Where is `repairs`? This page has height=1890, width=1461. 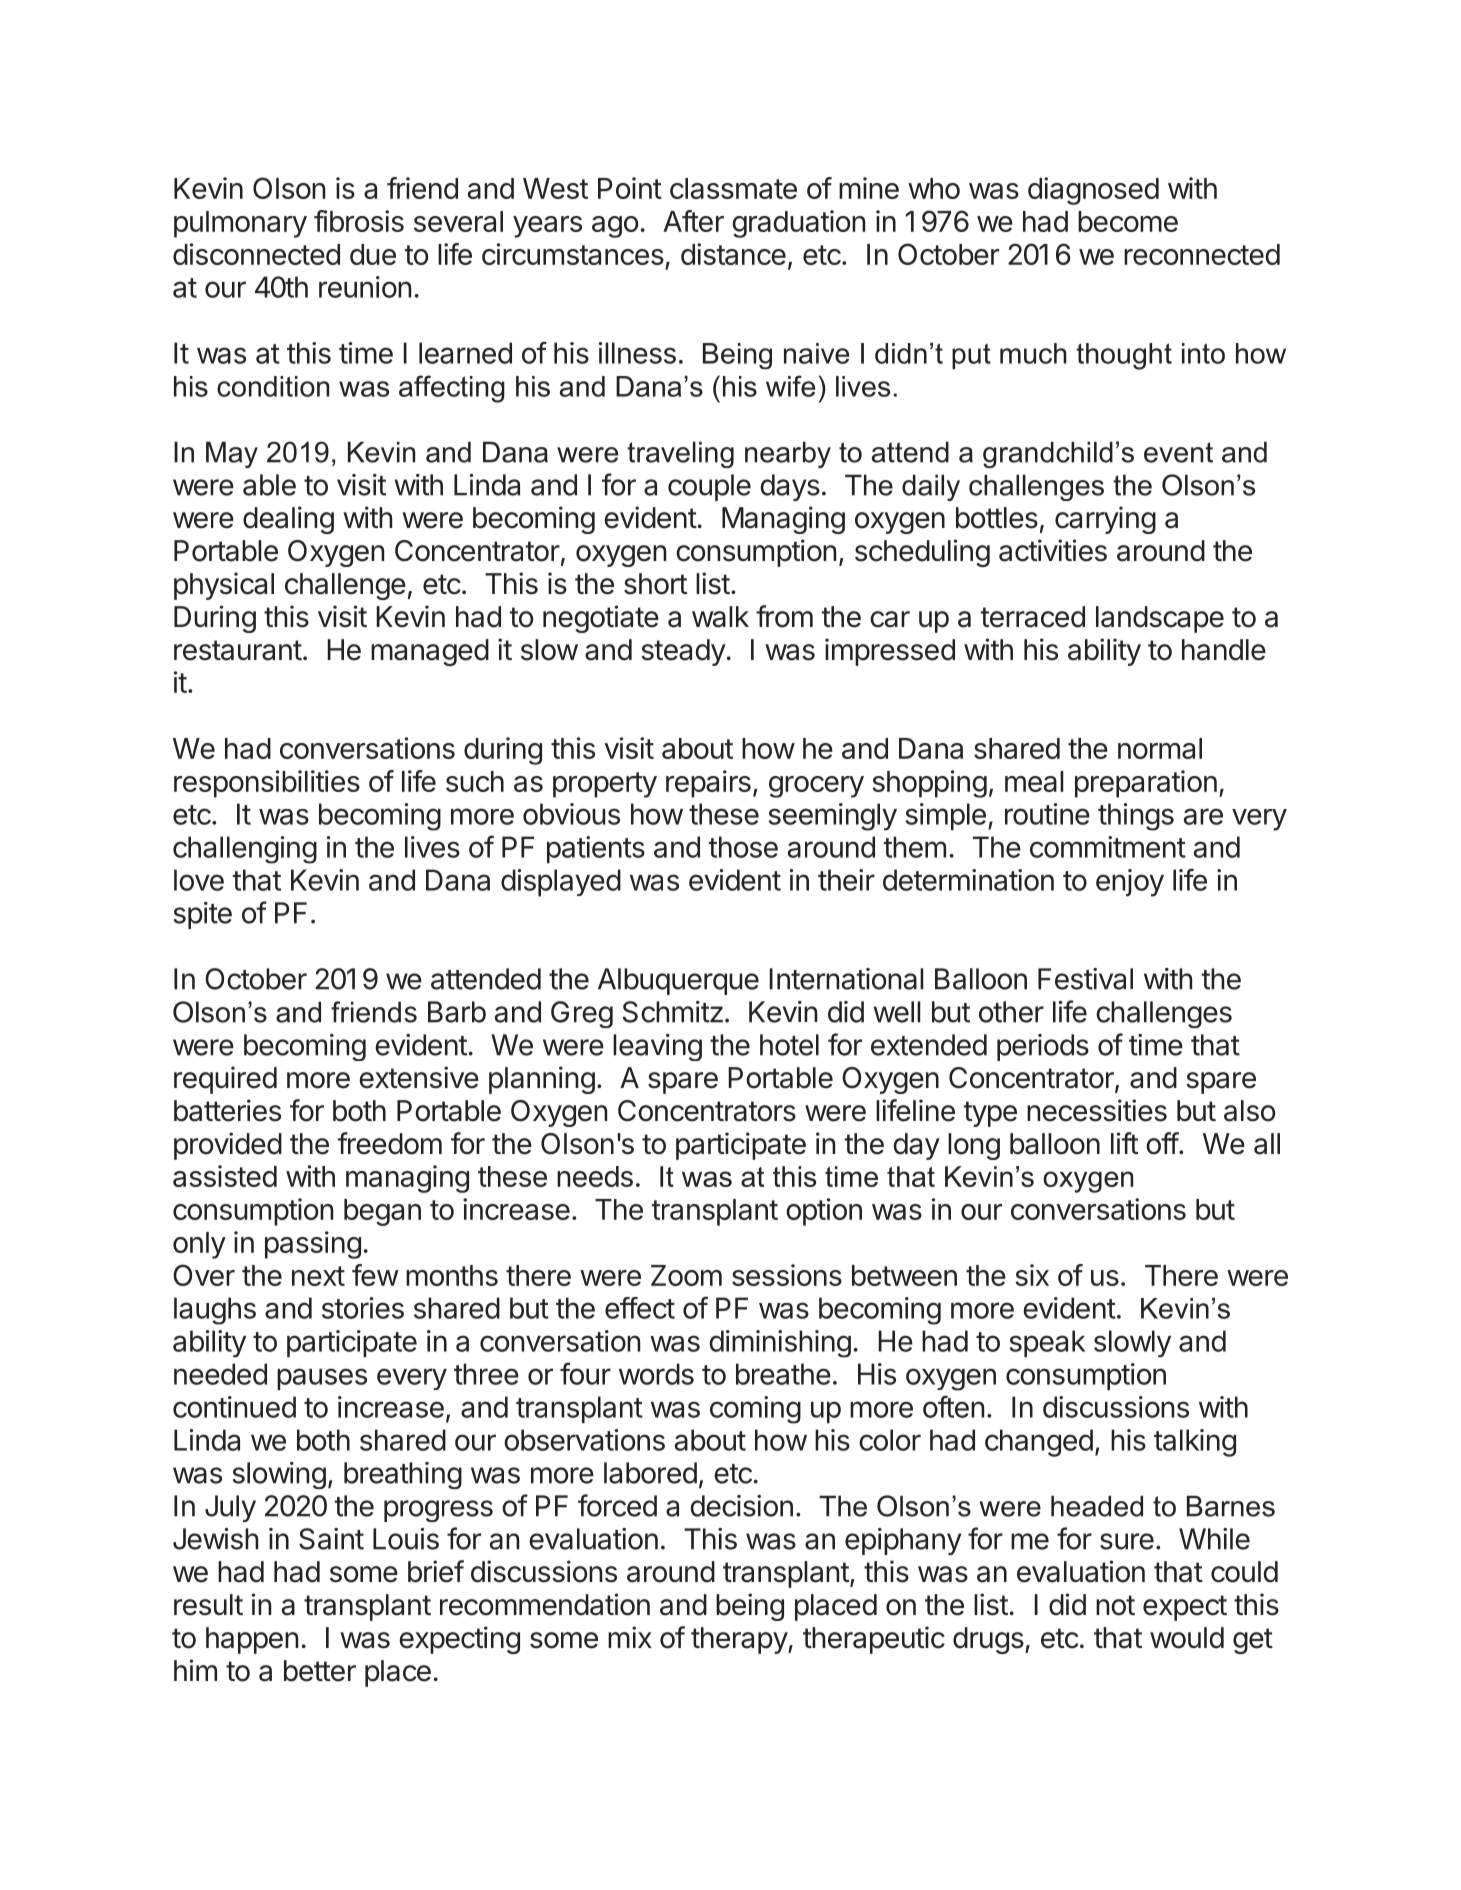
repairs is located at coordinates (708, 784).
